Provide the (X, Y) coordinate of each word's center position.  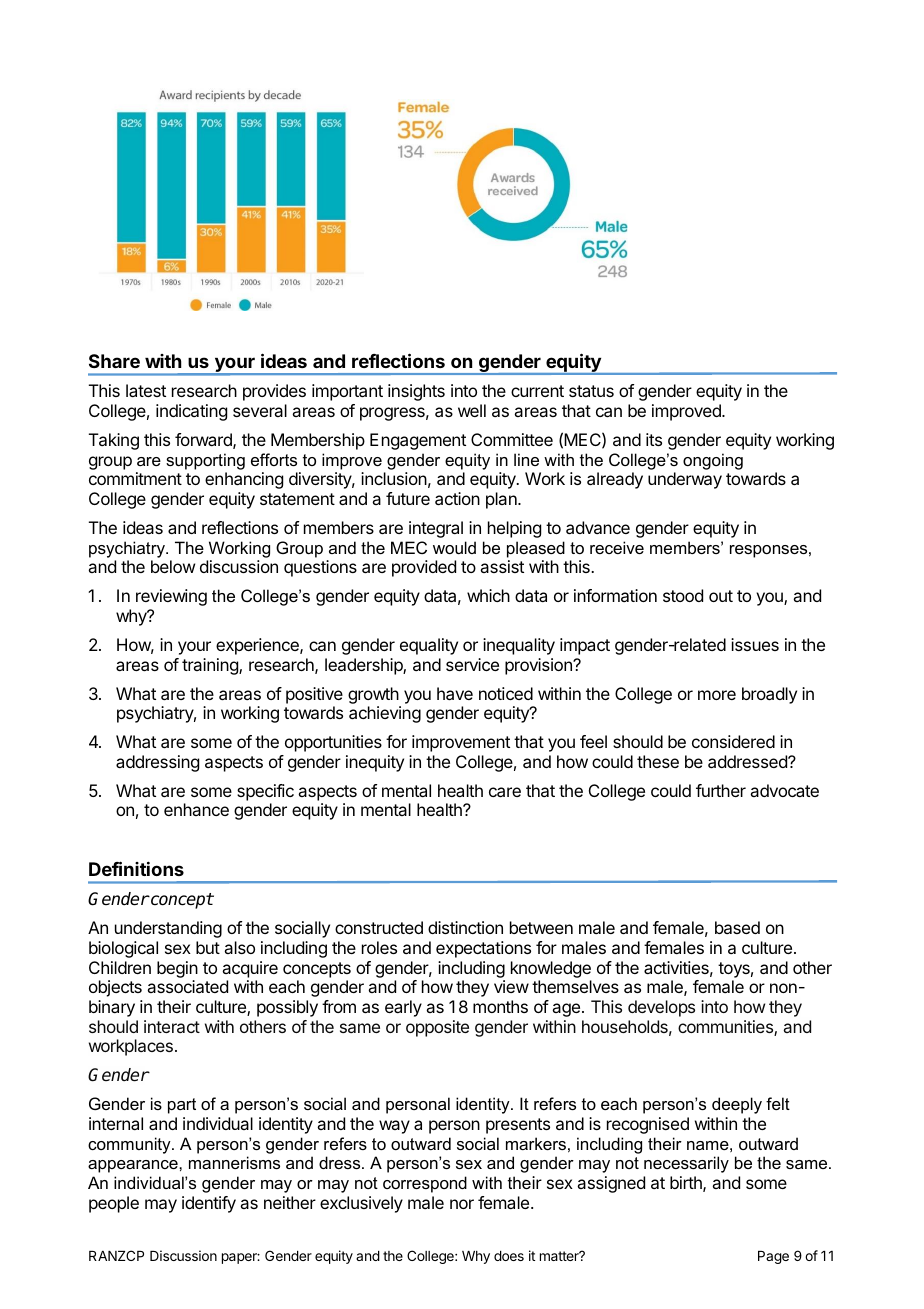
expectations (483, 949)
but (208, 947)
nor (462, 1204)
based (737, 927)
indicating (191, 412)
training (211, 666)
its (654, 439)
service (472, 664)
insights (416, 392)
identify (209, 1204)
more (717, 695)
